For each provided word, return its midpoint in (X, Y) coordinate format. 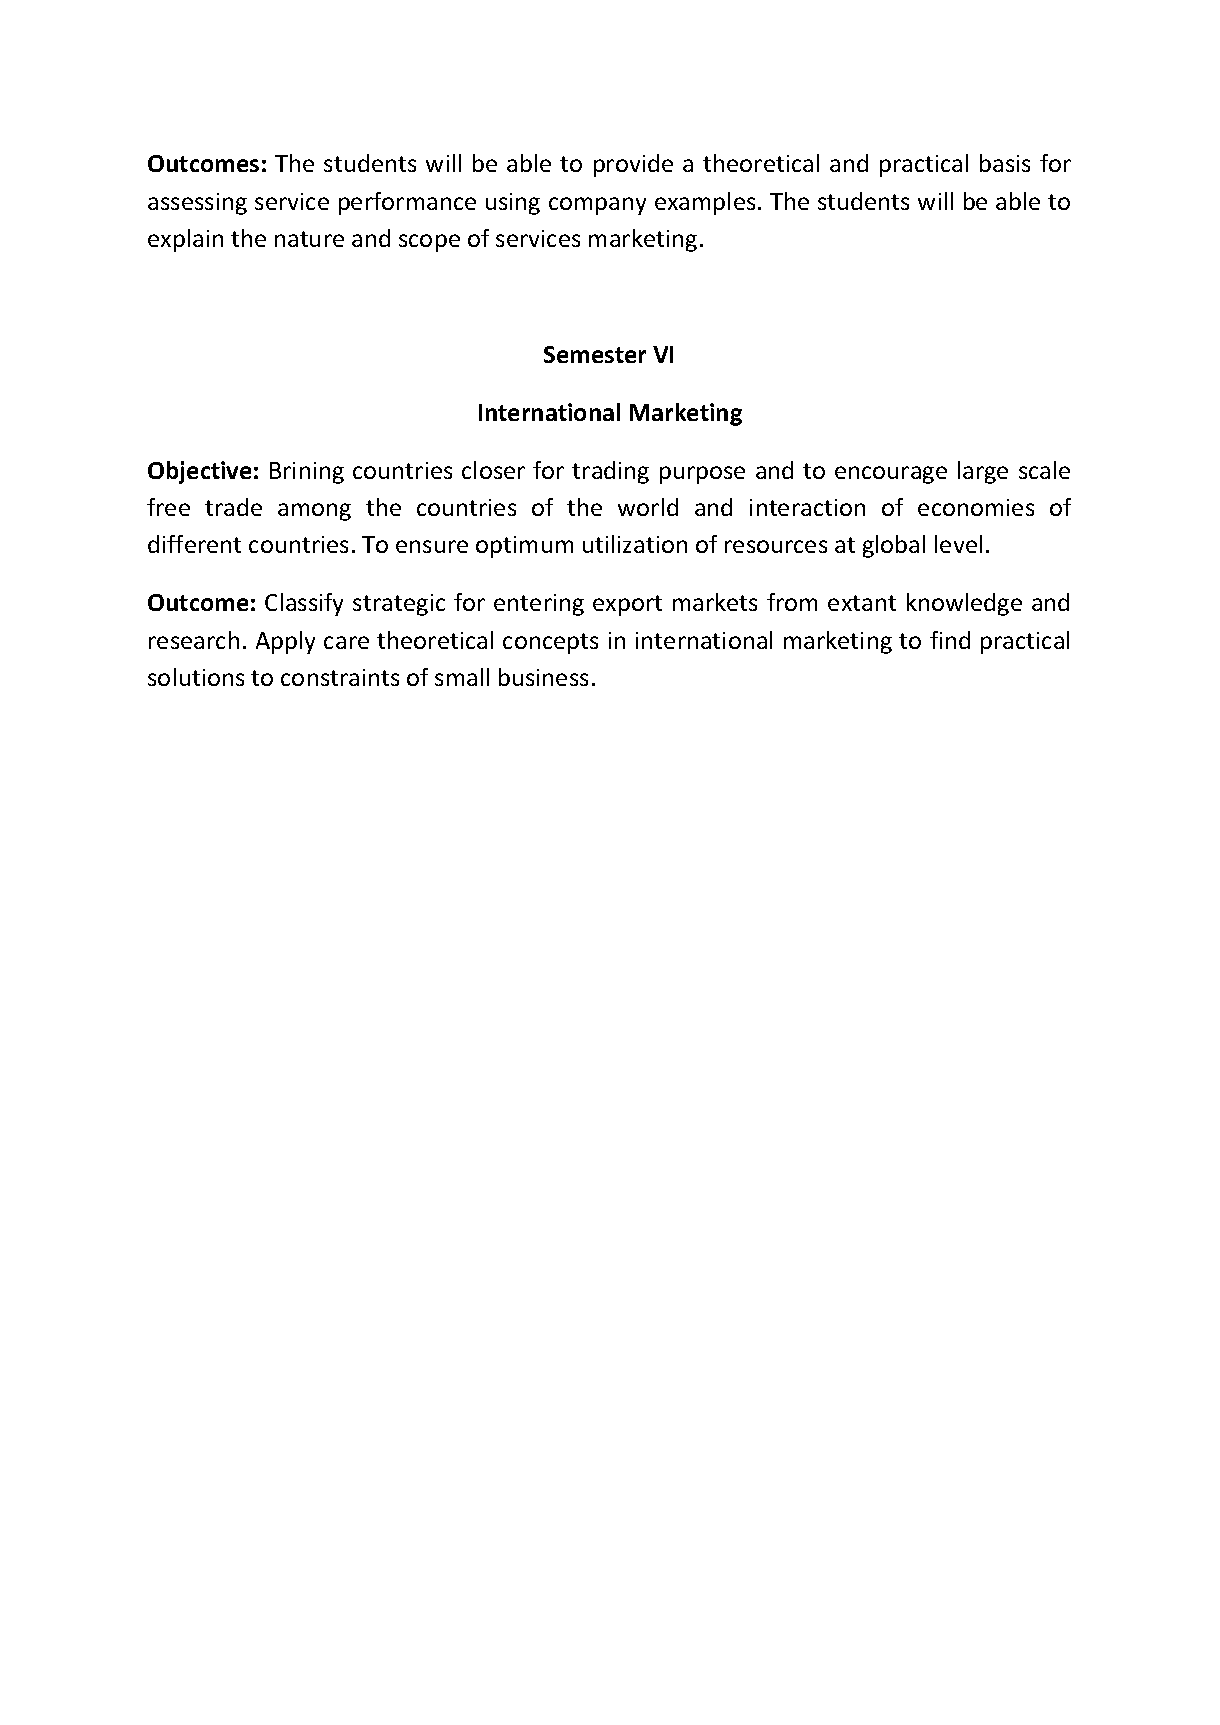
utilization (635, 544)
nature (309, 239)
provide (633, 165)
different (194, 544)
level (958, 544)
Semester (595, 354)
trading (610, 472)
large (983, 472)
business (543, 677)
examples (705, 203)
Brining (307, 473)
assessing (197, 204)
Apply (285, 642)
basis (1005, 163)
